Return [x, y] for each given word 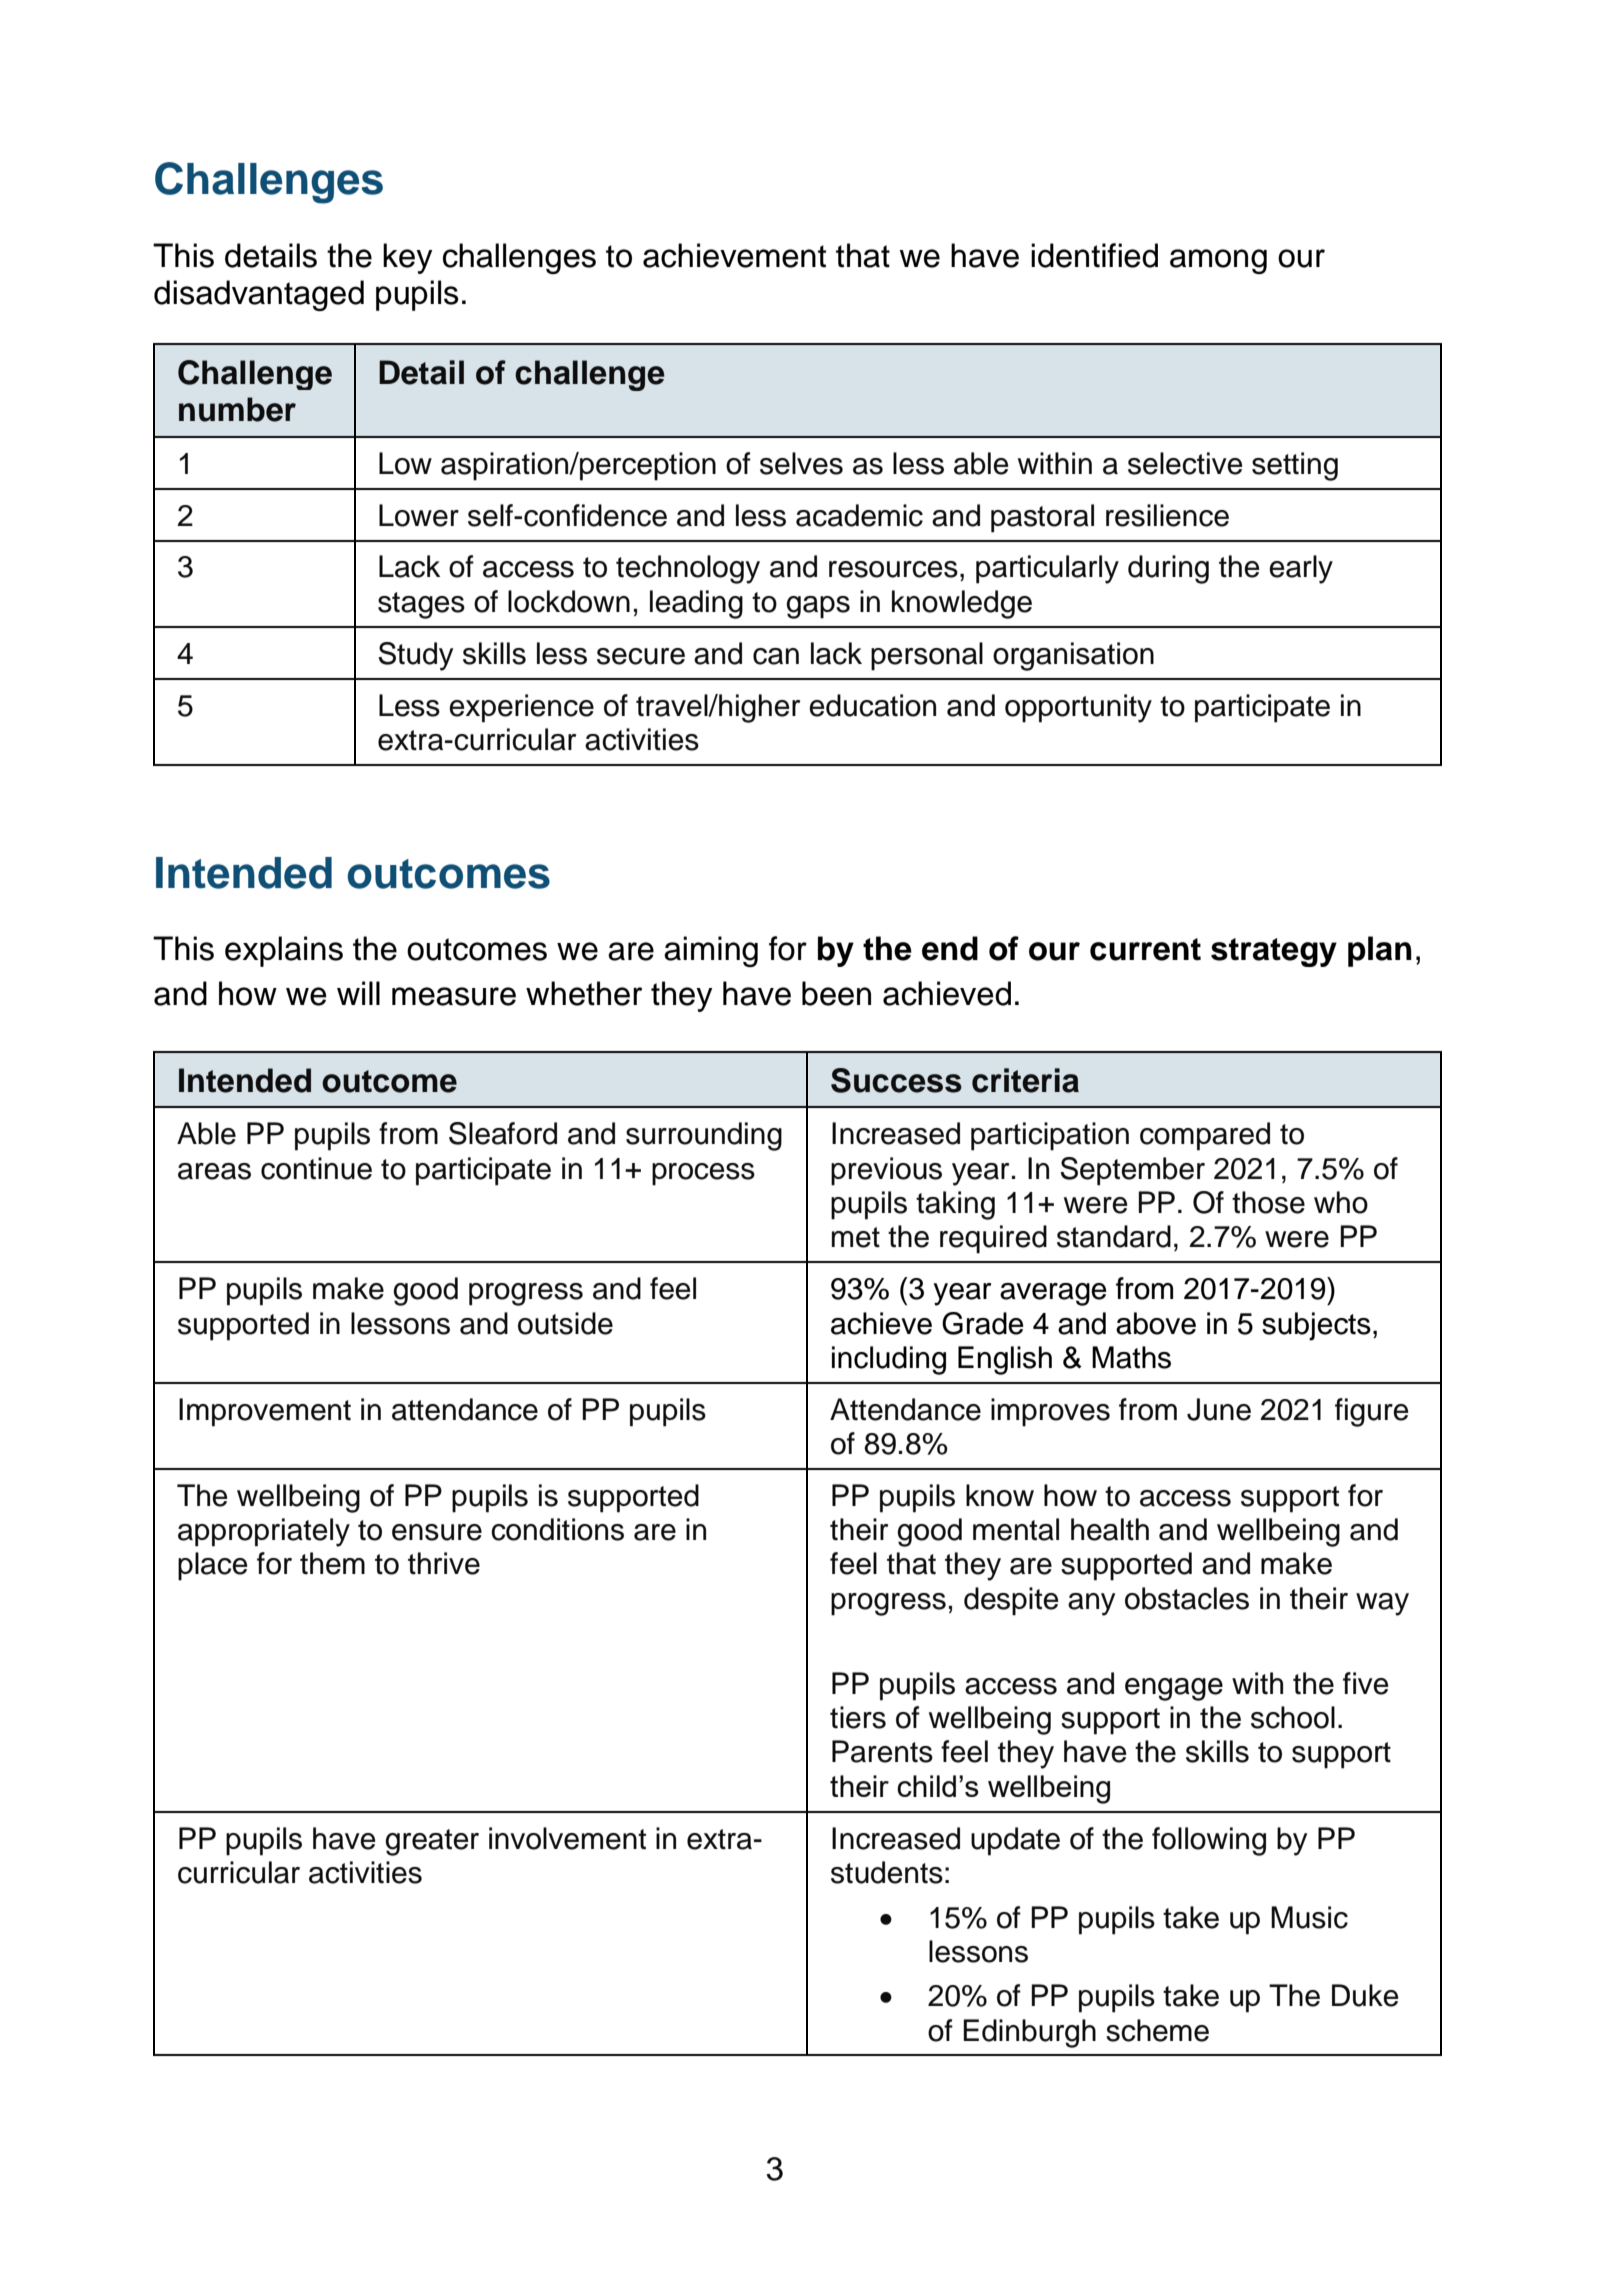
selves [801, 463]
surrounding [704, 1136]
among [1218, 261]
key [408, 258]
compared [1205, 1136]
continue [316, 1168]
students [887, 1872]
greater [432, 1842]
